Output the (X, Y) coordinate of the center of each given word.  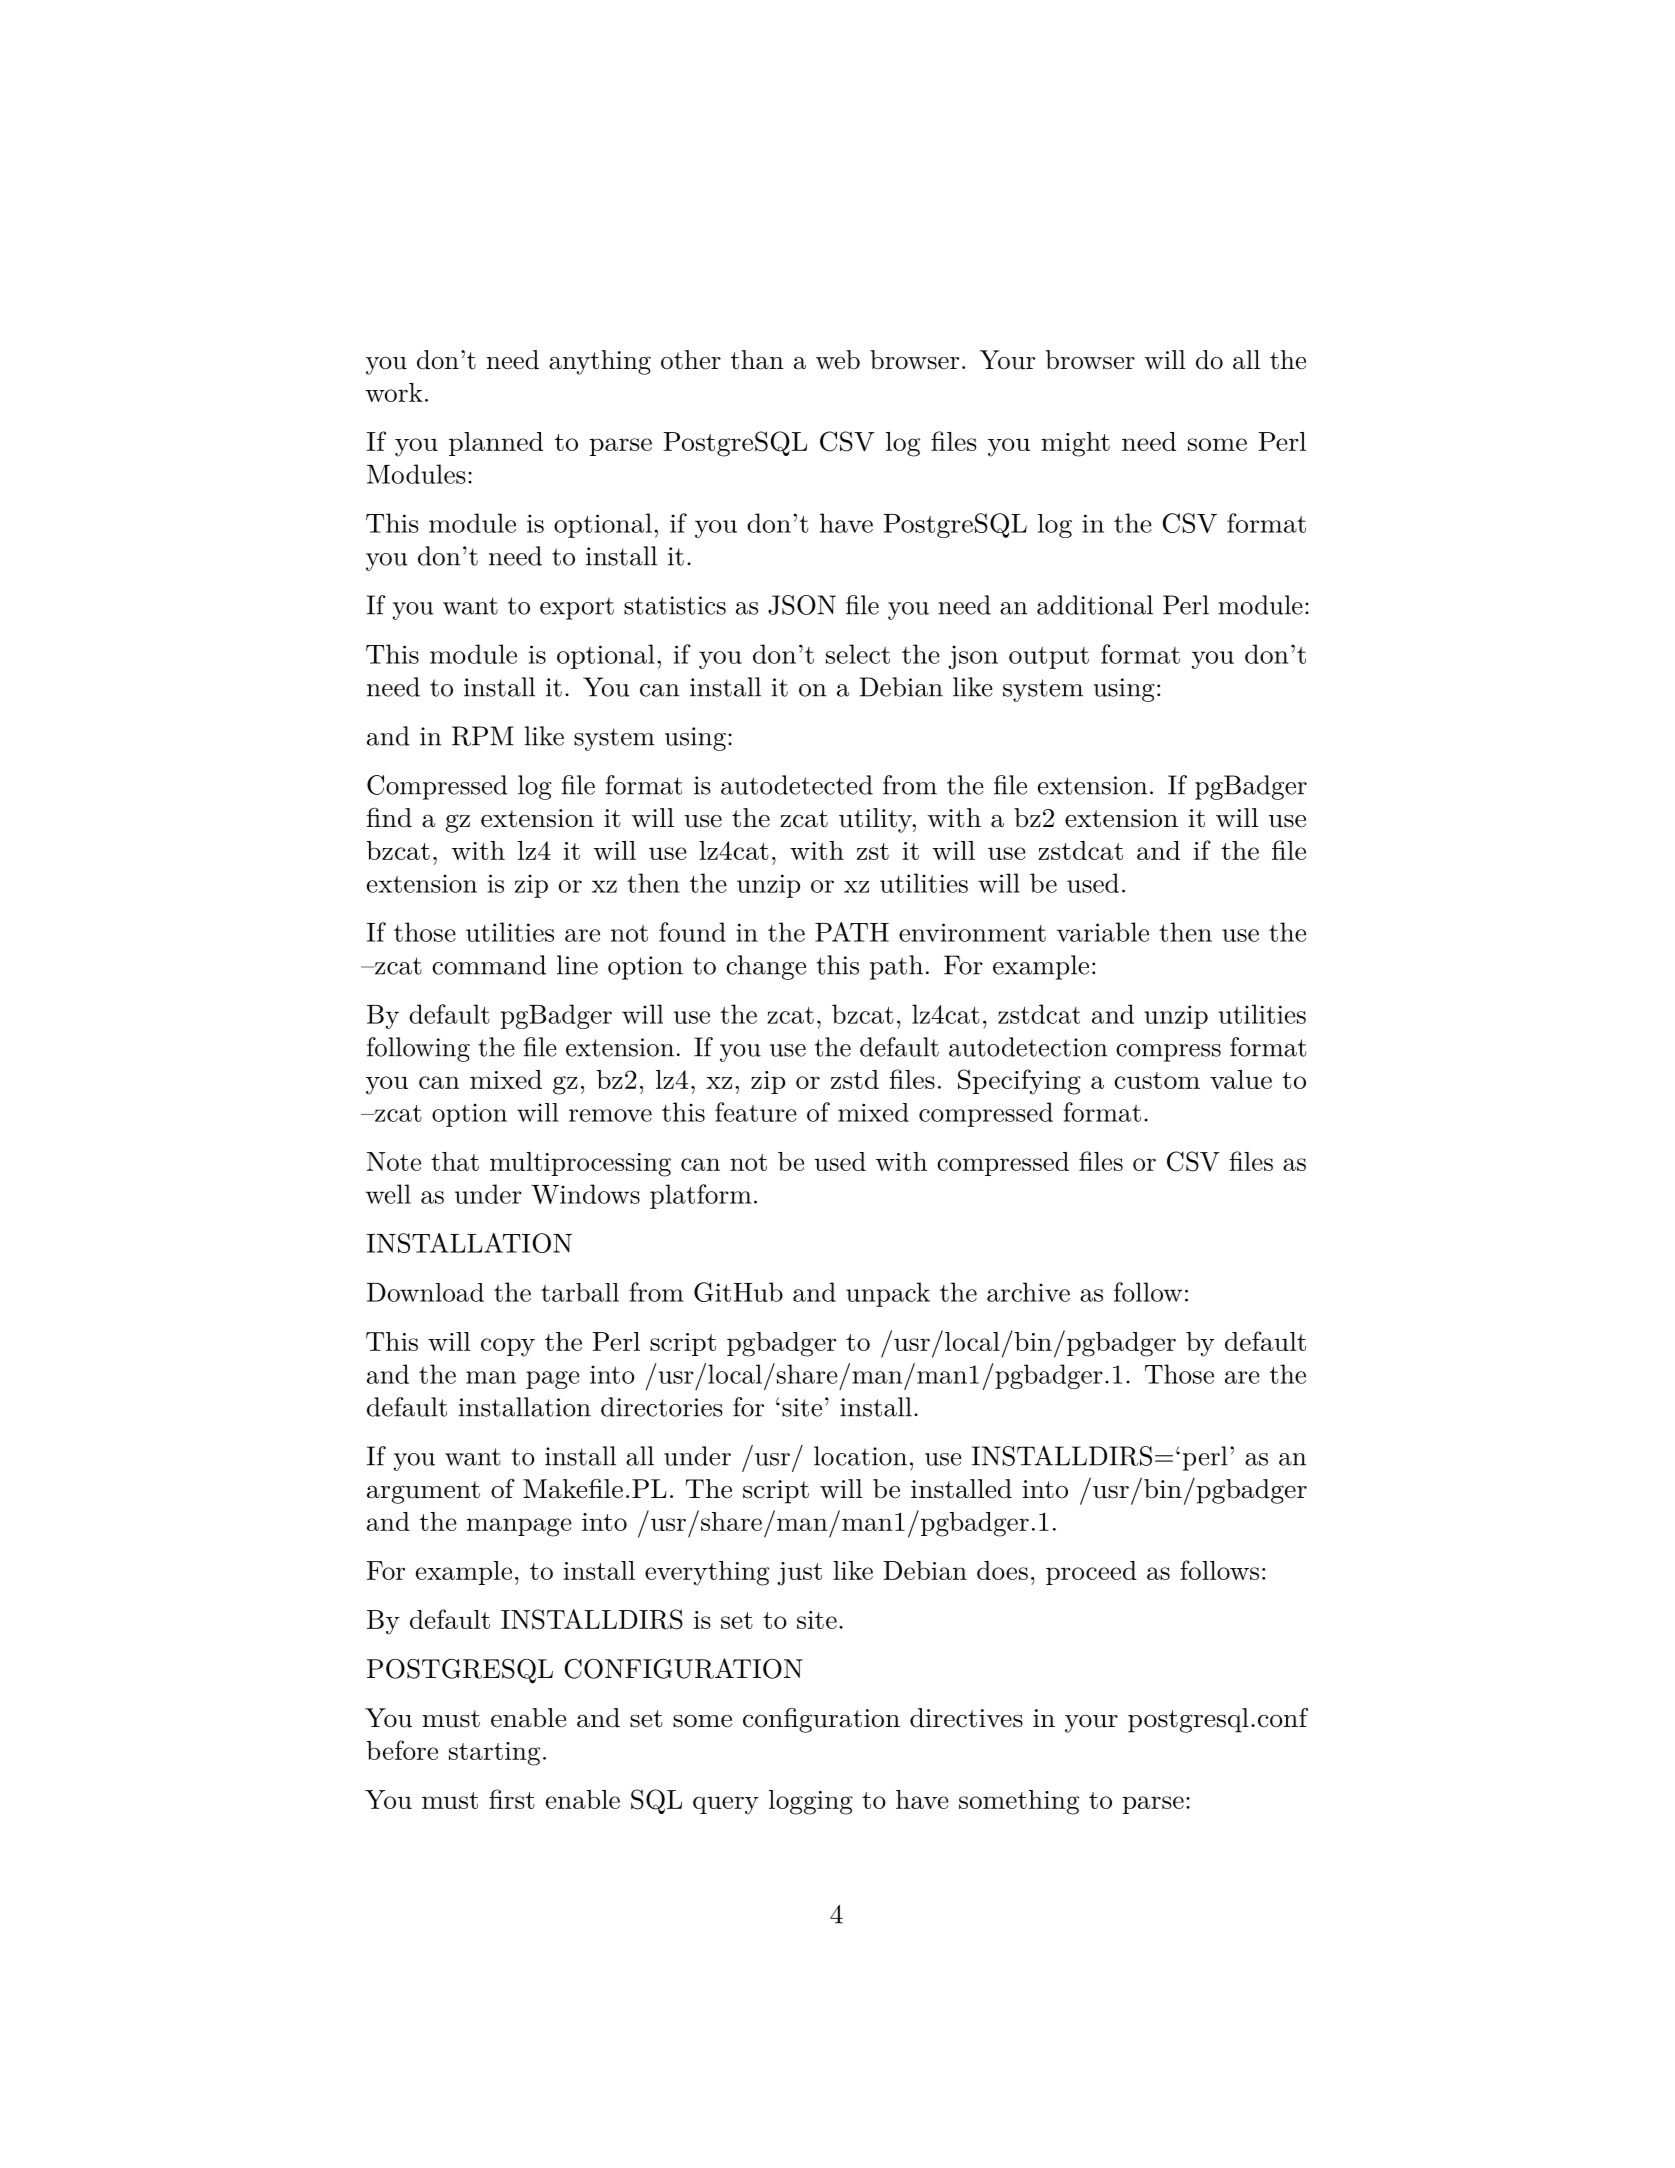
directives (966, 1718)
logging (811, 1802)
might (1075, 444)
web (838, 360)
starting (494, 1754)
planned (496, 444)
